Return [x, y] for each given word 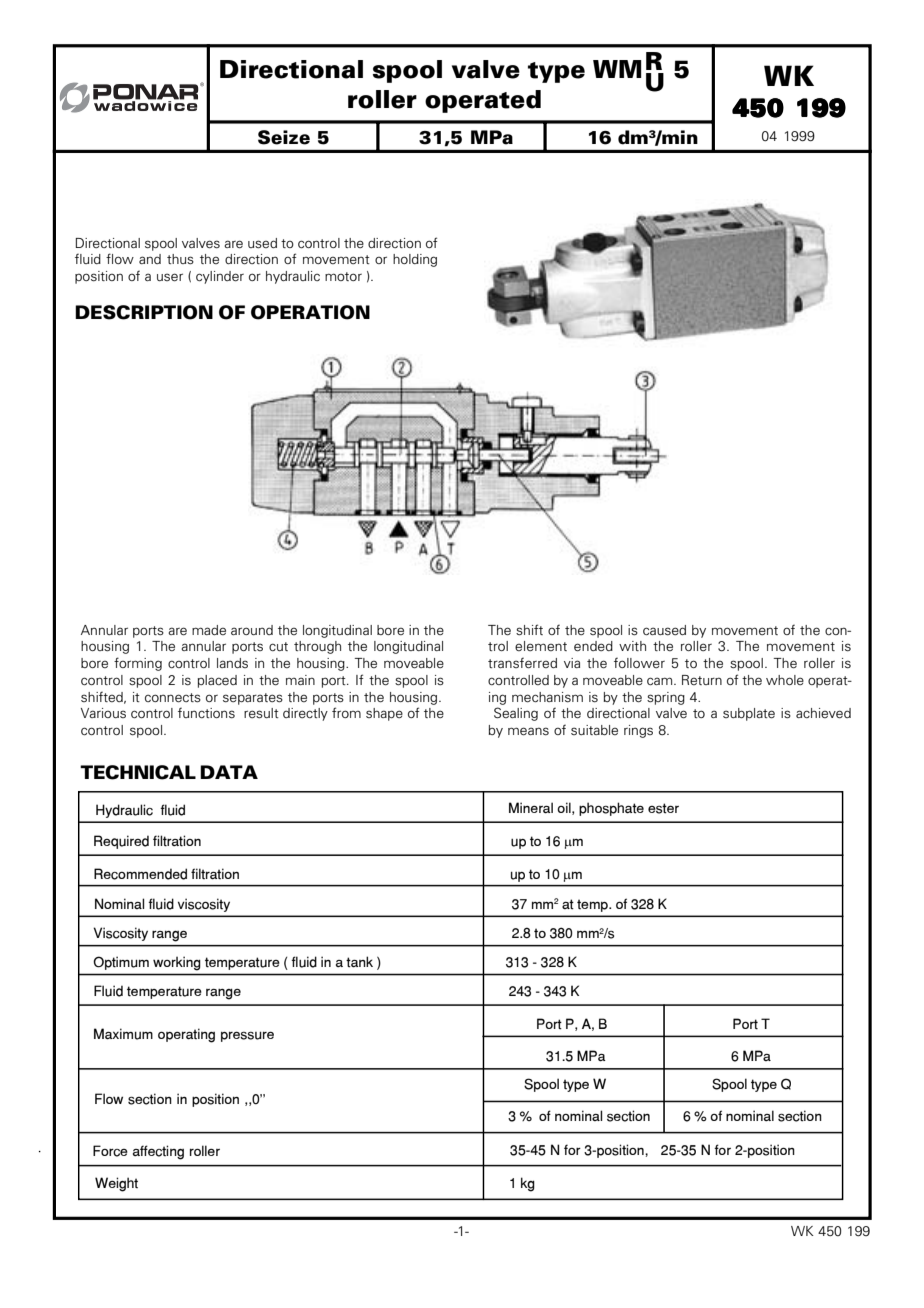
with [632, 646]
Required [121, 842]
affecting [158, 1152]
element [541, 646]
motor [343, 276]
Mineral [531, 808]
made [209, 630]
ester [663, 808]
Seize [284, 137]
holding [415, 260]
